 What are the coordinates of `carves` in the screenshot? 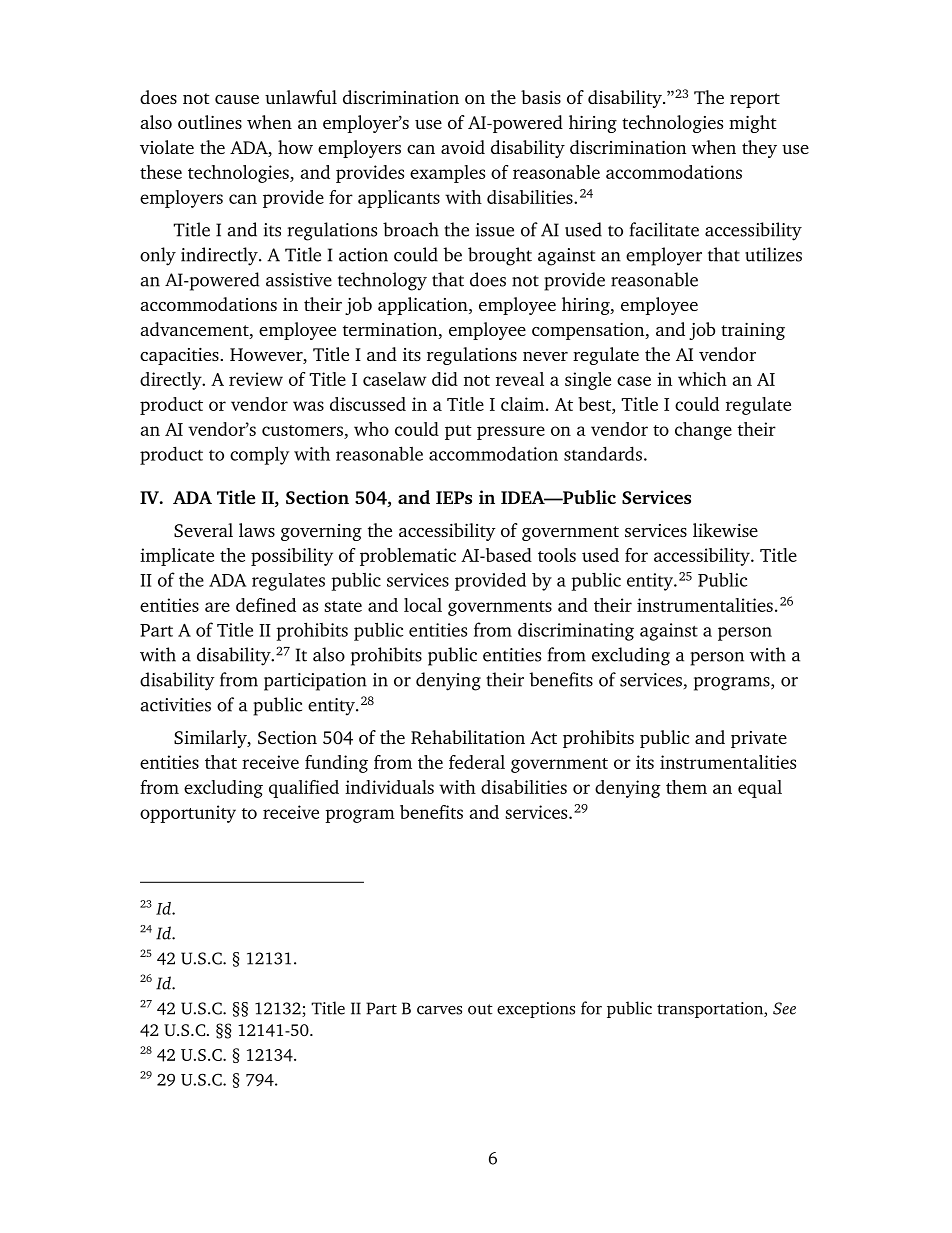 It's located at (439, 1010).
